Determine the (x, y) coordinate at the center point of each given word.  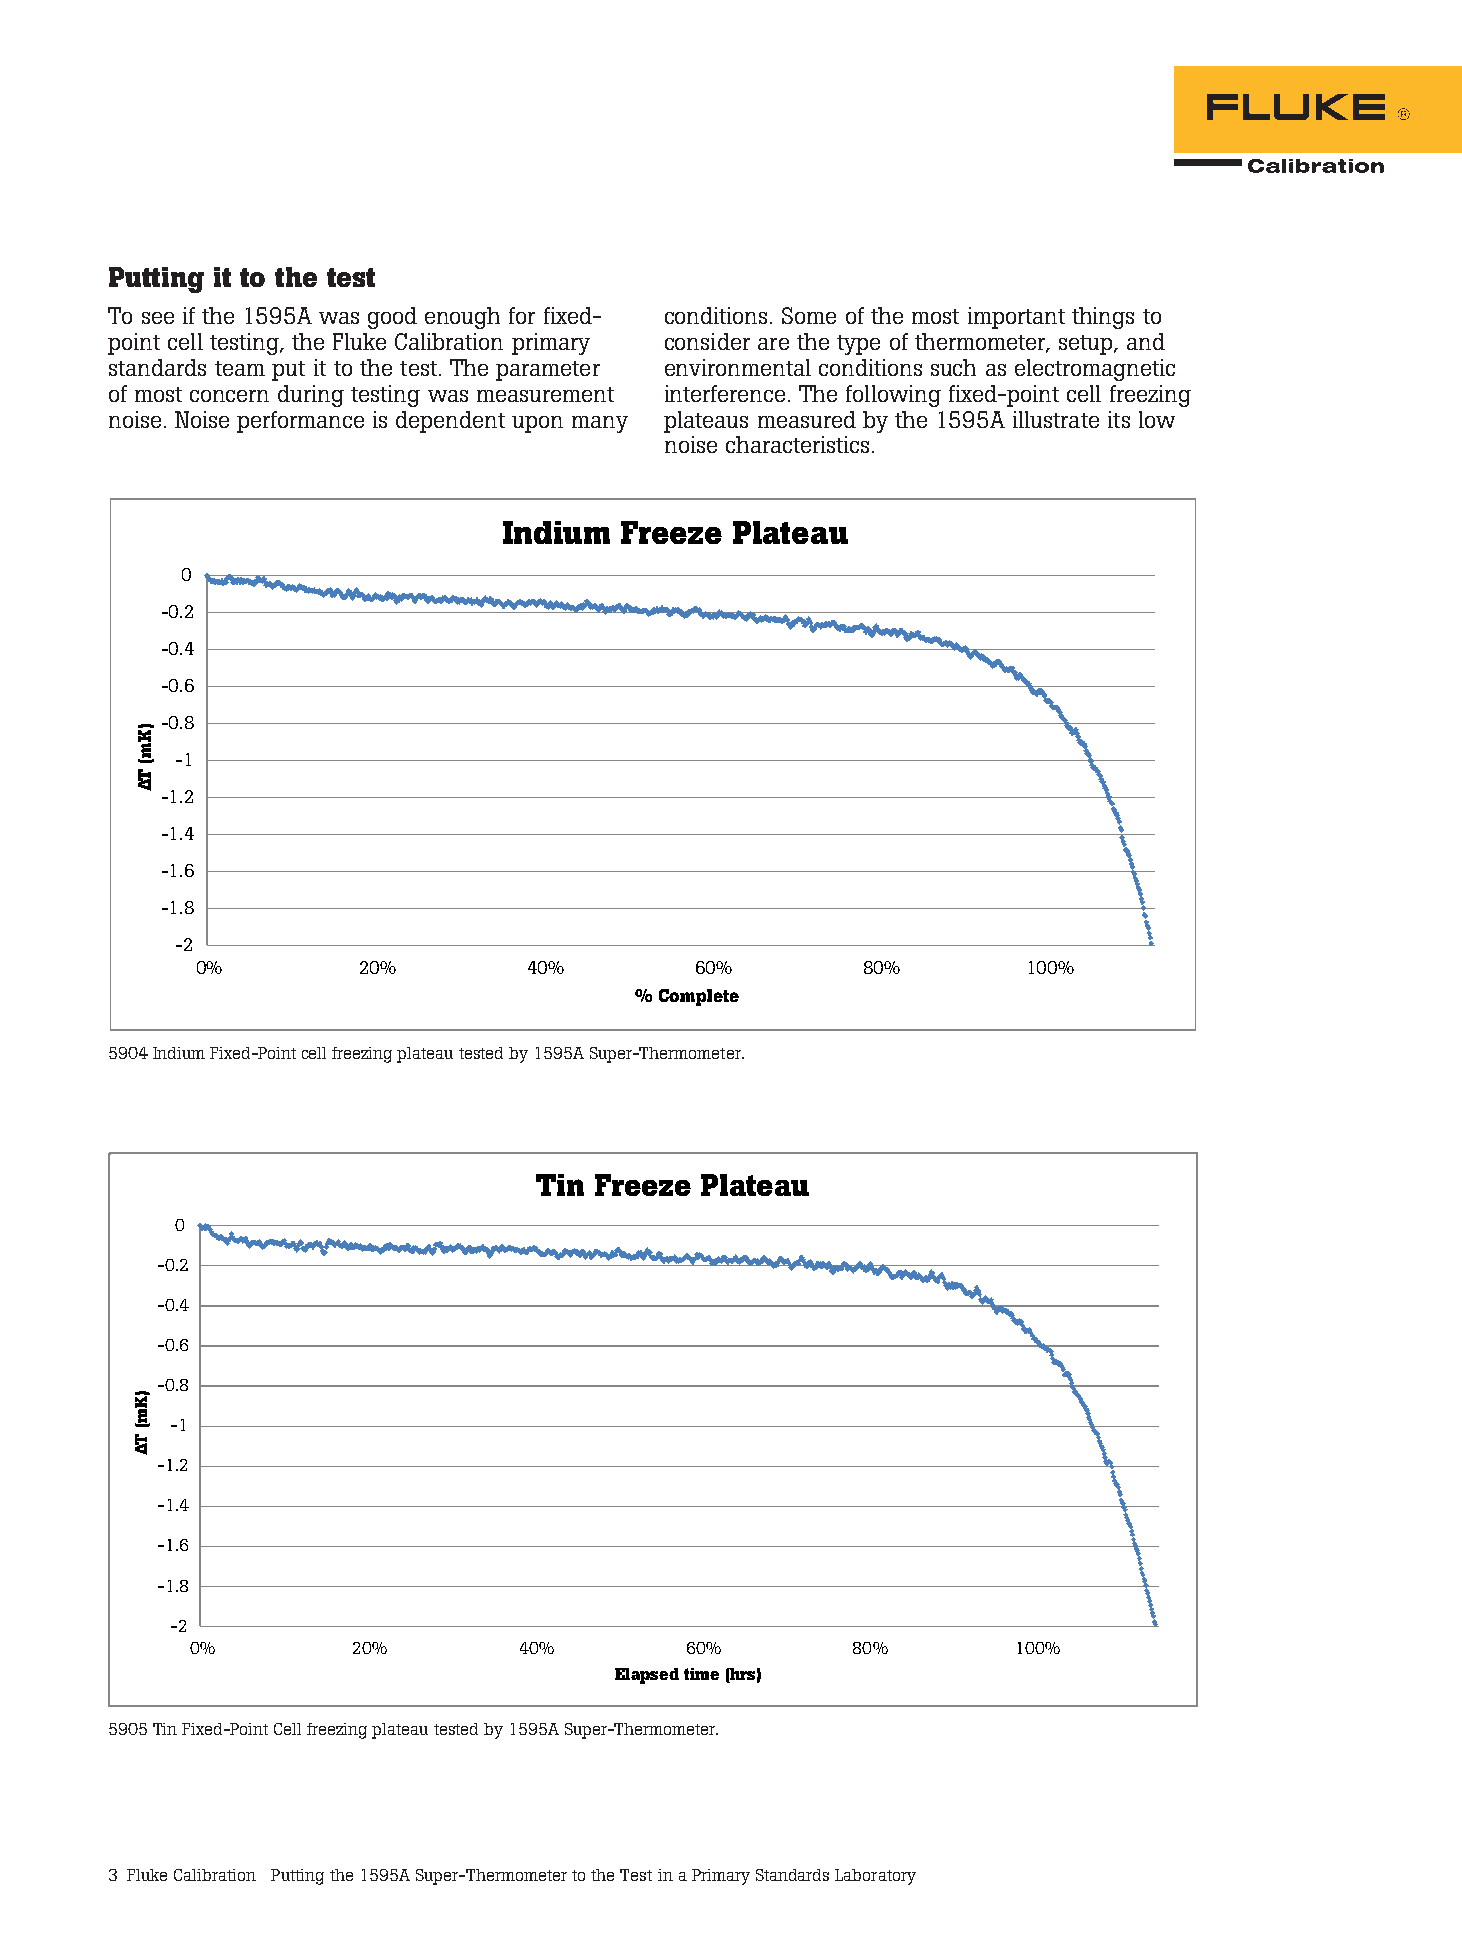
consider (707, 341)
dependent (450, 422)
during (311, 396)
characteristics (797, 444)
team (240, 368)
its (1119, 419)
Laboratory (875, 1877)
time (701, 1674)
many (600, 424)
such (953, 367)
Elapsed (647, 1676)
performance (300, 422)
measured (807, 419)
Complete (699, 997)
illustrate (1056, 419)
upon (537, 424)
